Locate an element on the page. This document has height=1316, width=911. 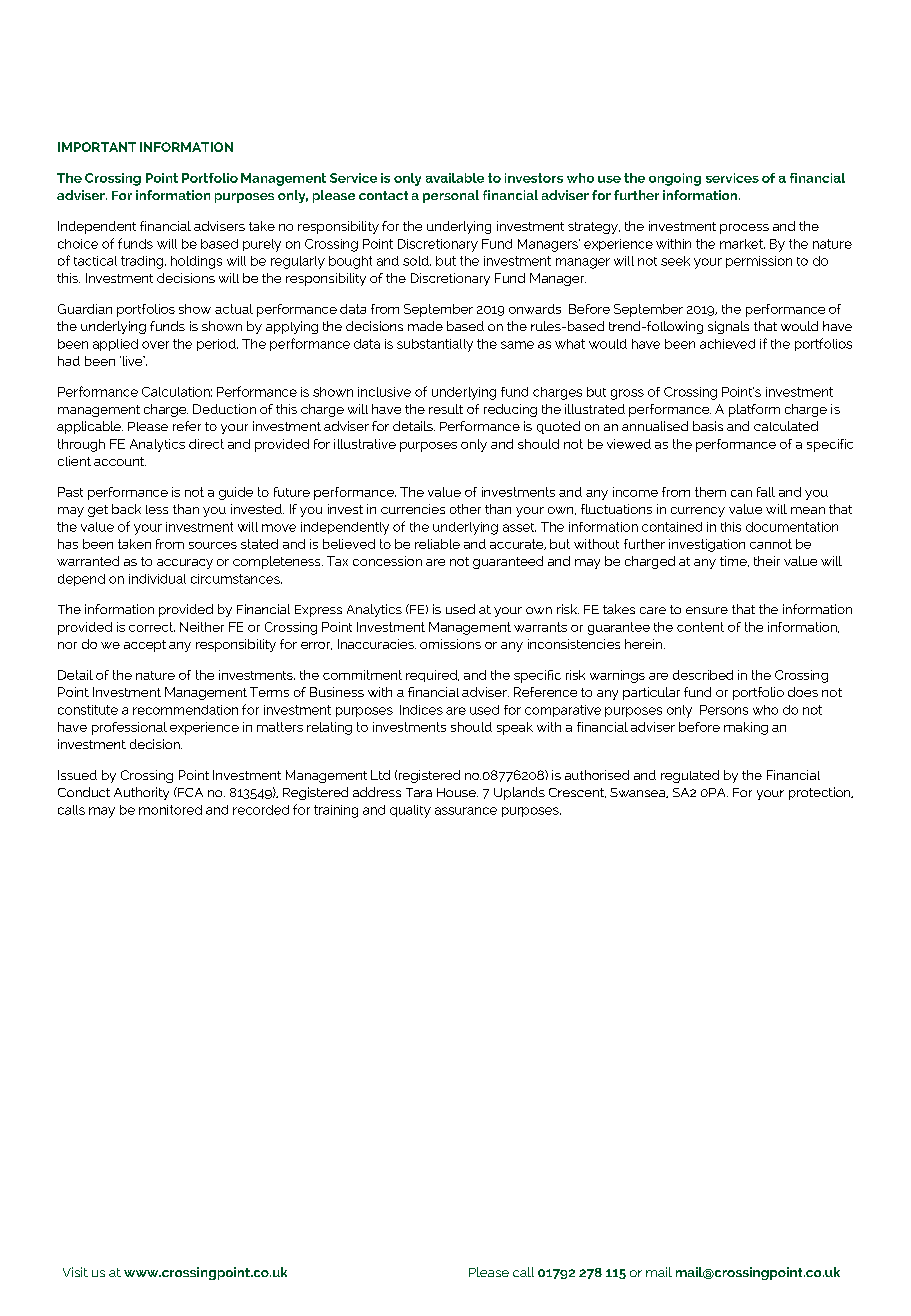
ongoing is located at coordinates (675, 179).
